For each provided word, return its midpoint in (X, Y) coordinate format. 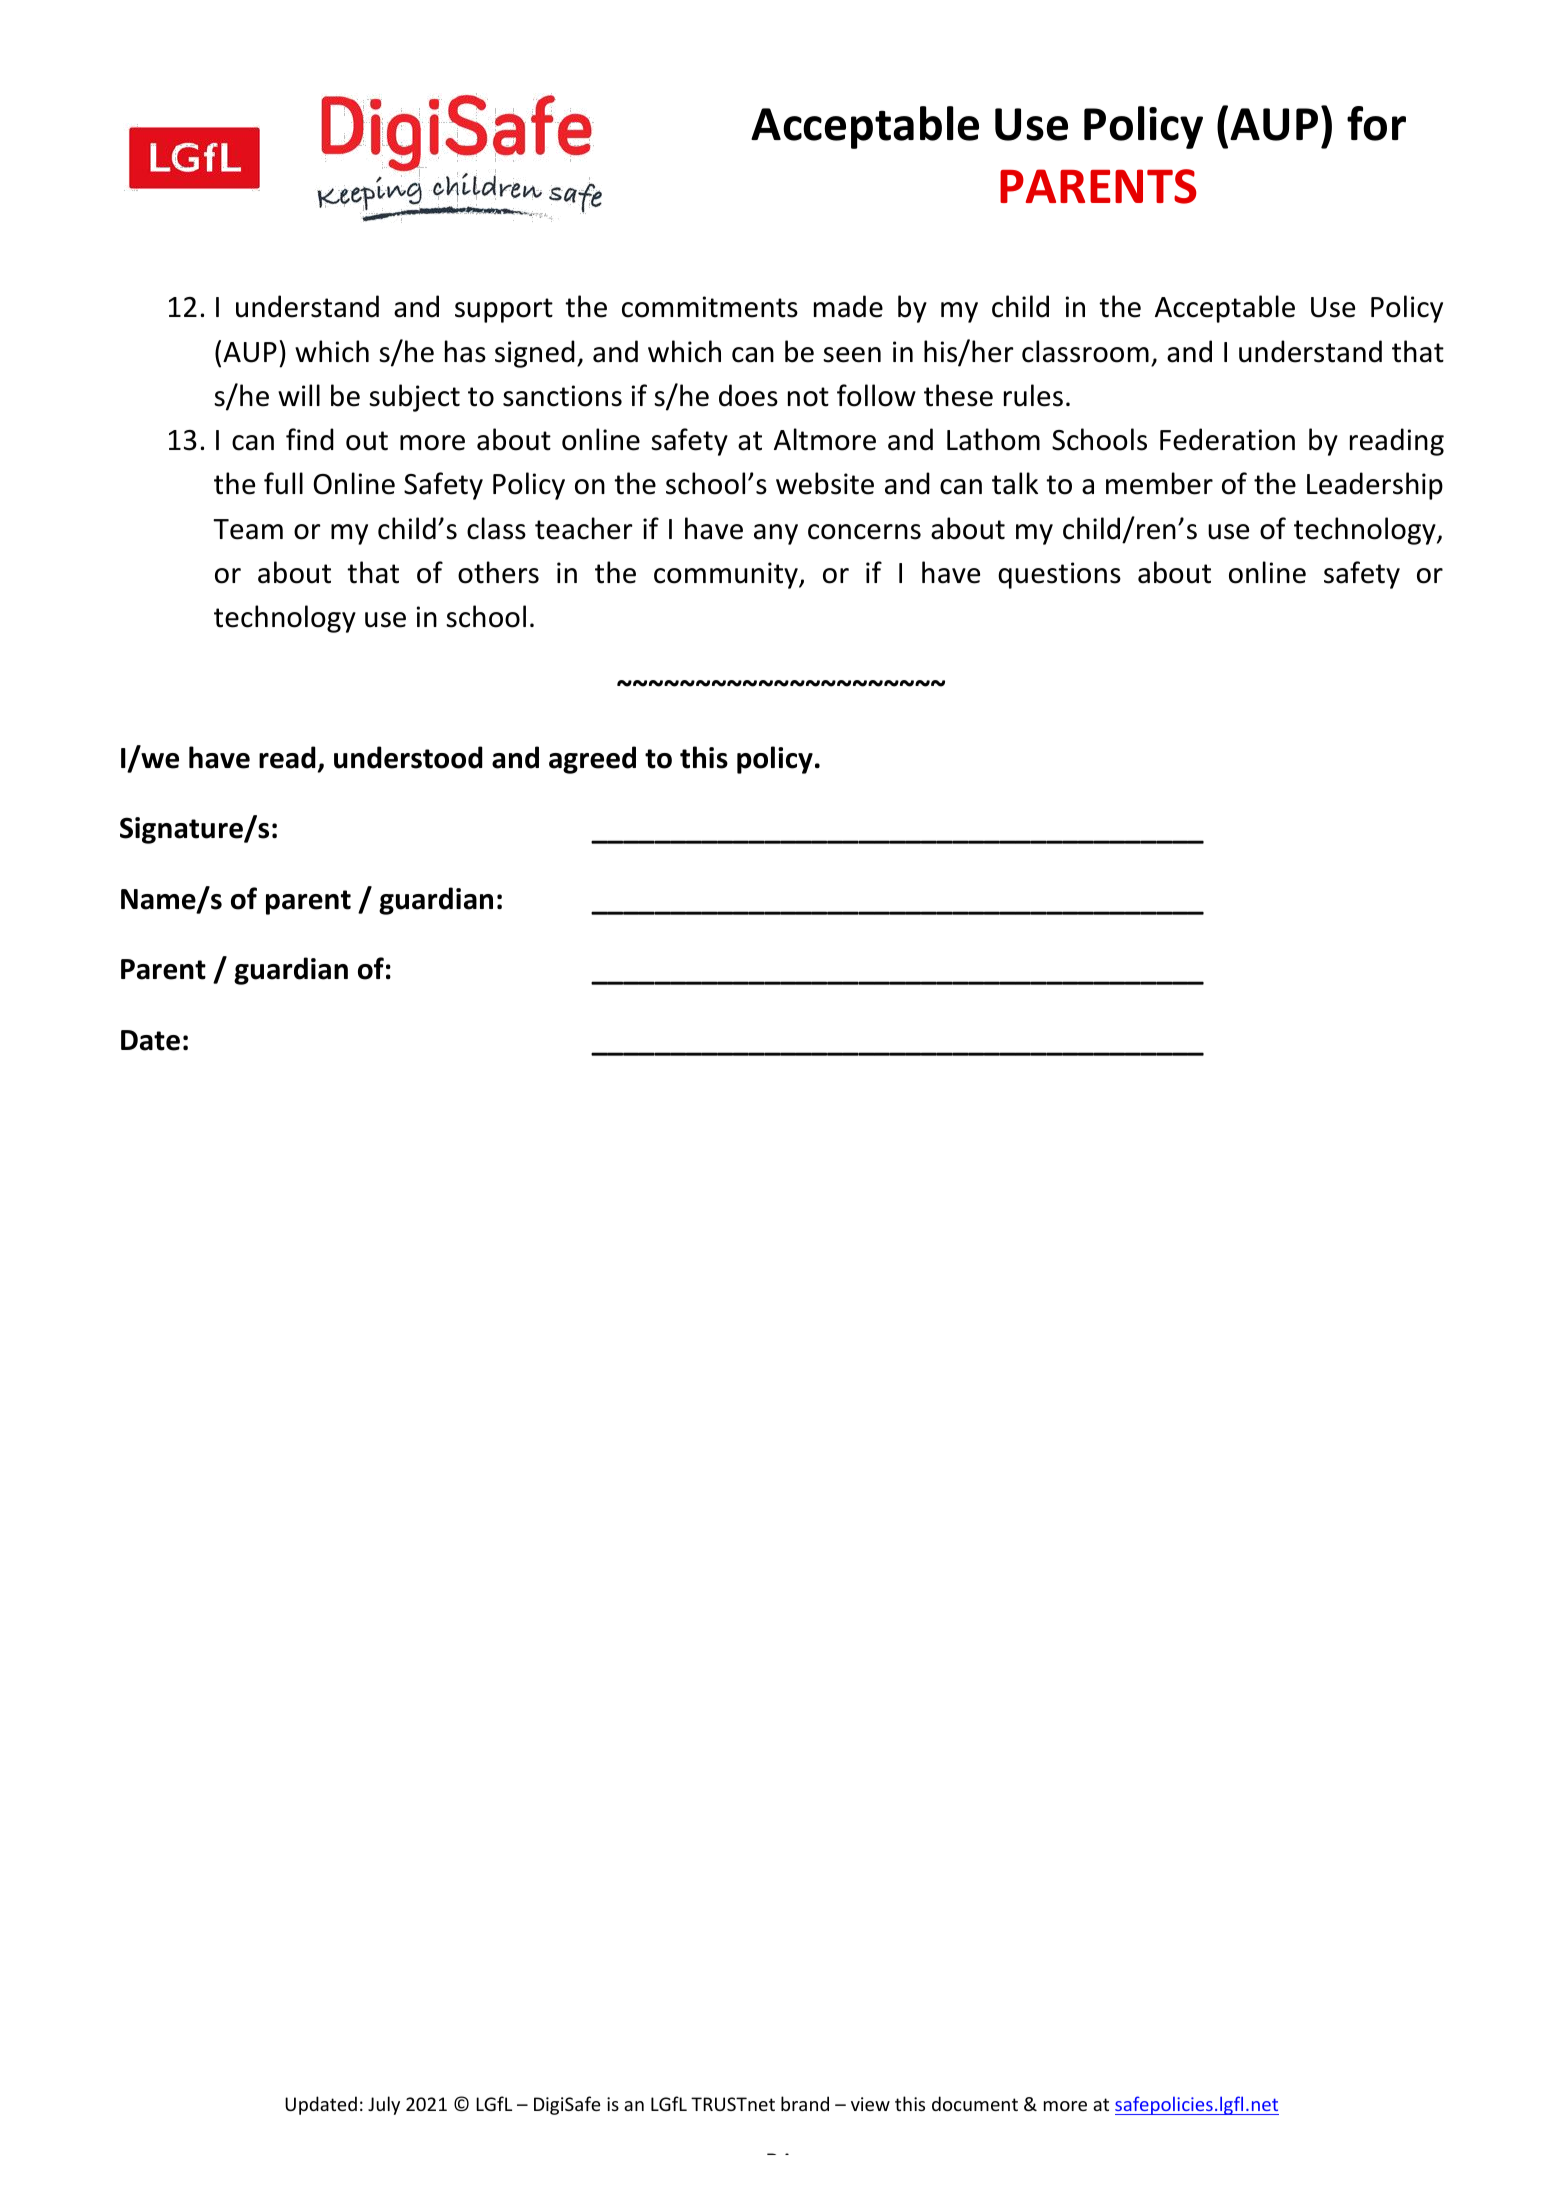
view (870, 2104)
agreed (592, 760)
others (498, 572)
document (975, 2103)
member (1159, 483)
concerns (864, 532)
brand (805, 2103)
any (776, 534)
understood (408, 757)
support (504, 310)
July (384, 2105)
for (1376, 123)
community (727, 575)
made (848, 306)
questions (1059, 575)
